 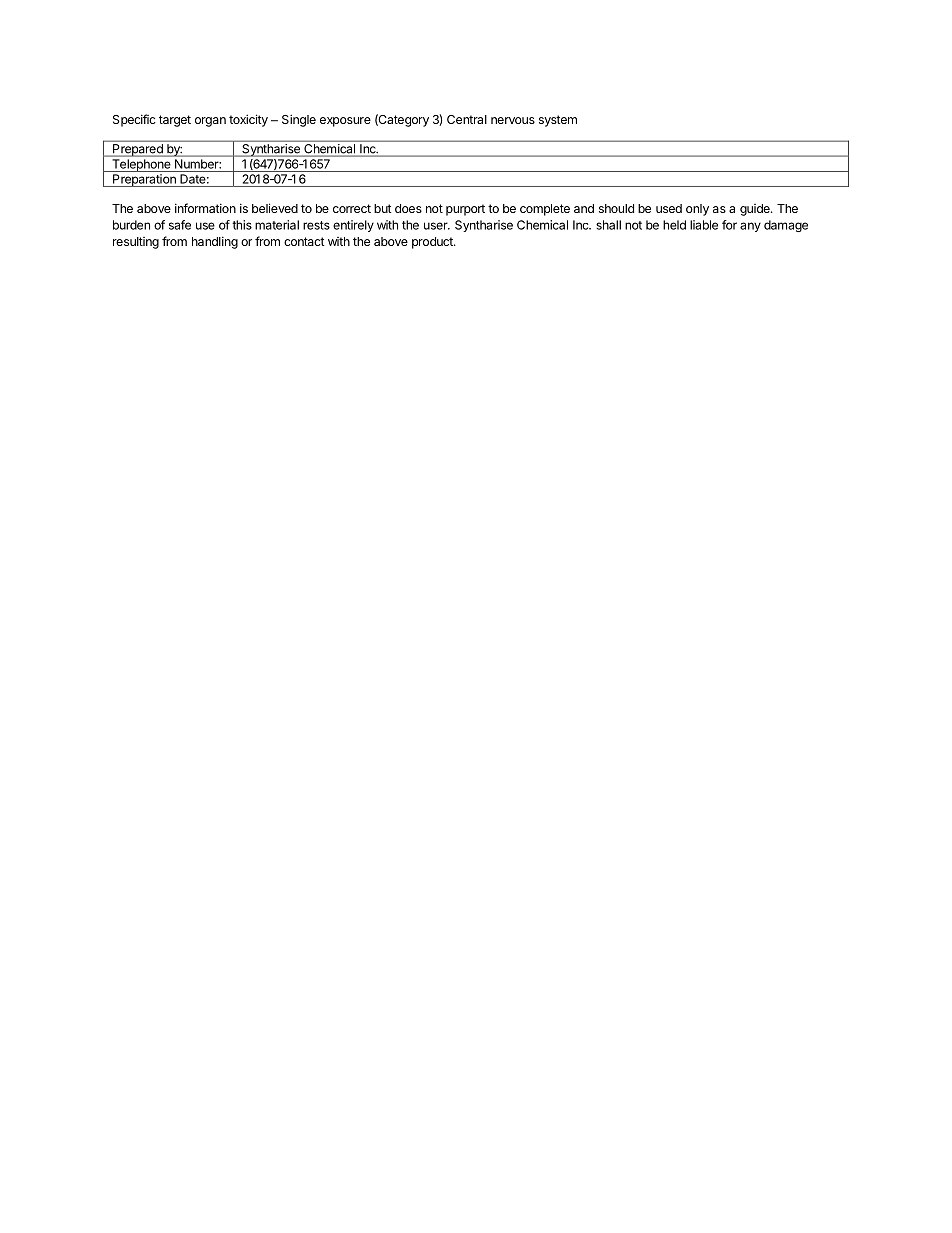 I want to click on information, so click(x=205, y=208).
